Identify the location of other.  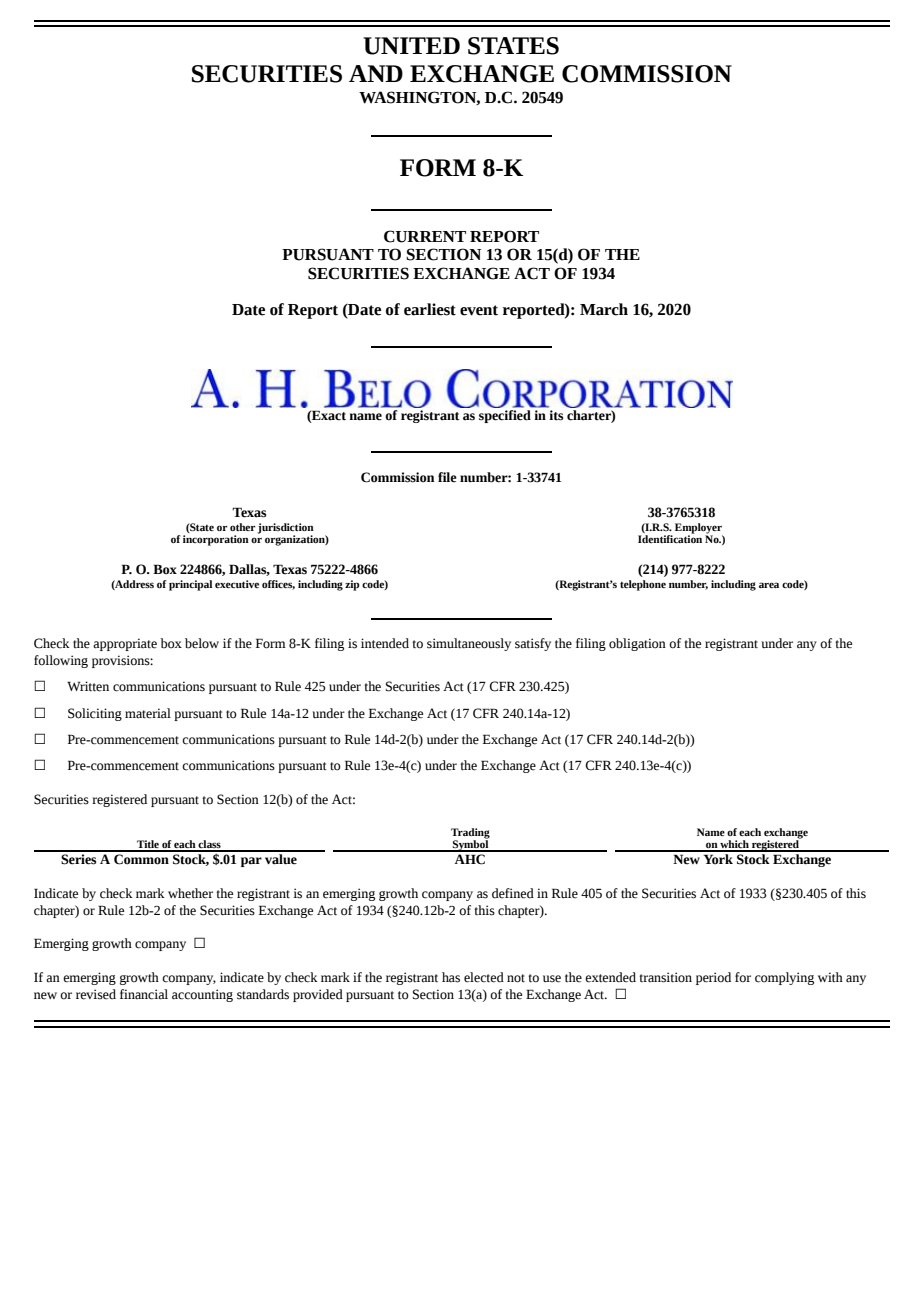
(242, 527).
